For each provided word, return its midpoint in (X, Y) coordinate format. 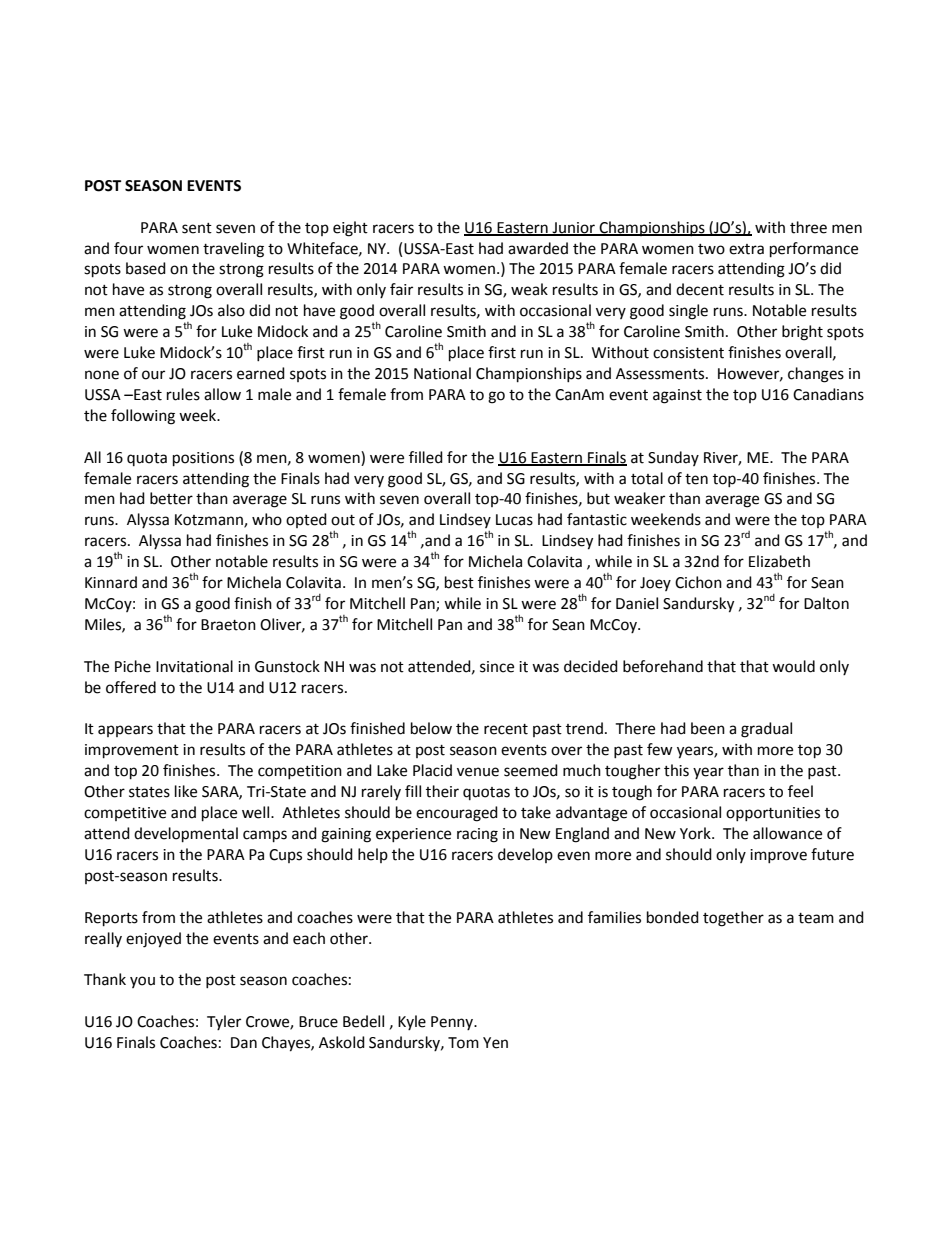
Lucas (514, 520)
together (733, 919)
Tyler (224, 1022)
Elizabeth (779, 561)
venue (478, 772)
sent (197, 228)
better (171, 498)
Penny (453, 1023)
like (186, 791)
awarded (538, 248)
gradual (766, 730)
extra (746, 249)
